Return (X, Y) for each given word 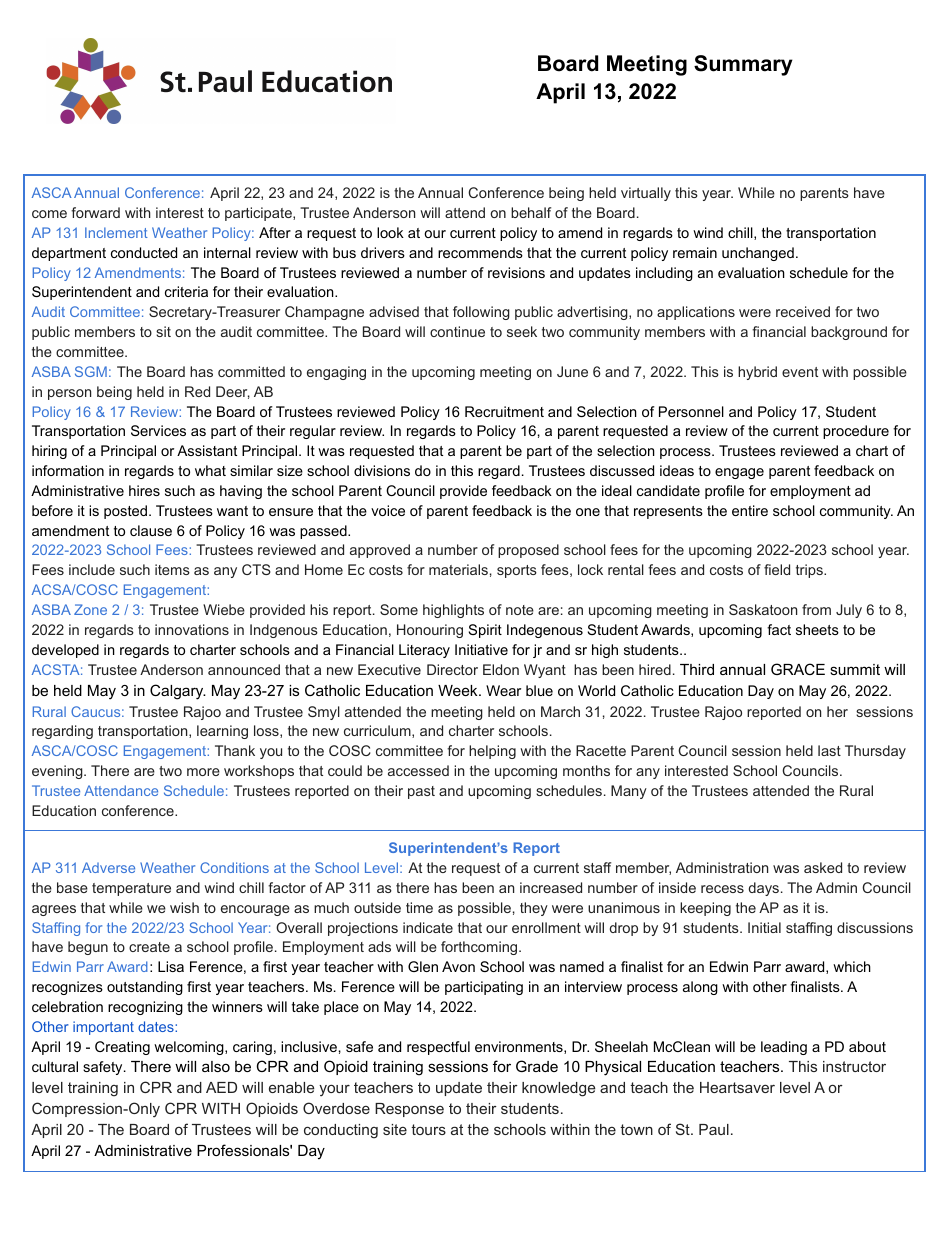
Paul (714, 1129)
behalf (531, 212)
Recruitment (504, 411)
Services (158, 430)
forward (95, 212)
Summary (743, 65)
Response (409, 1110)
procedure (856, 432)
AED (221, 1087)
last (829, 750)
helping (492, 752)
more (203, 772)
